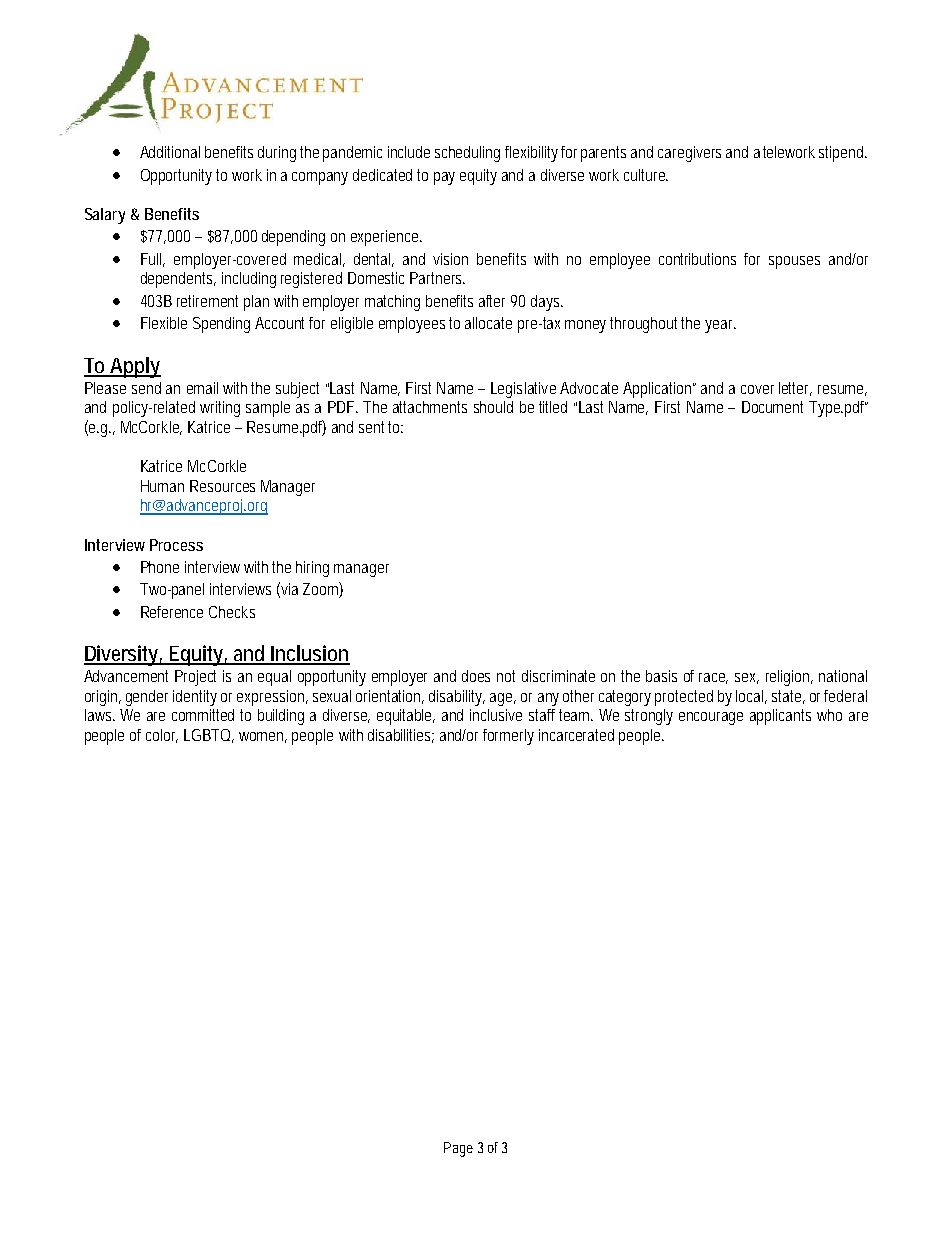  What do you see at coordinates (444, 178) in the screenshot?
I see `pay` at bounding box center [444, 178].
